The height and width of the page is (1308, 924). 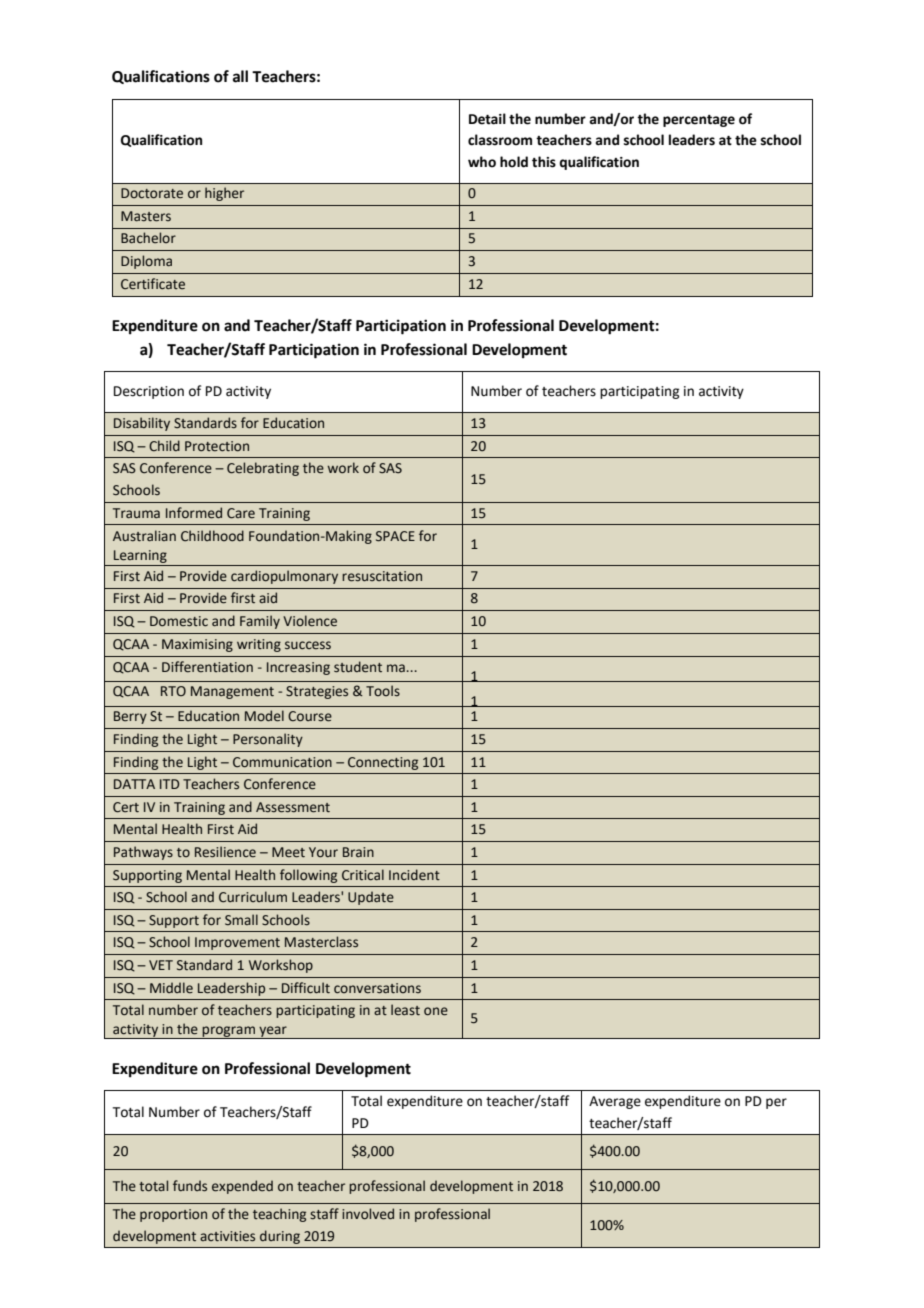 What do you see at coordinates (405, 1010) in the page?
I see `least` at bounding box center [405, 1010].
